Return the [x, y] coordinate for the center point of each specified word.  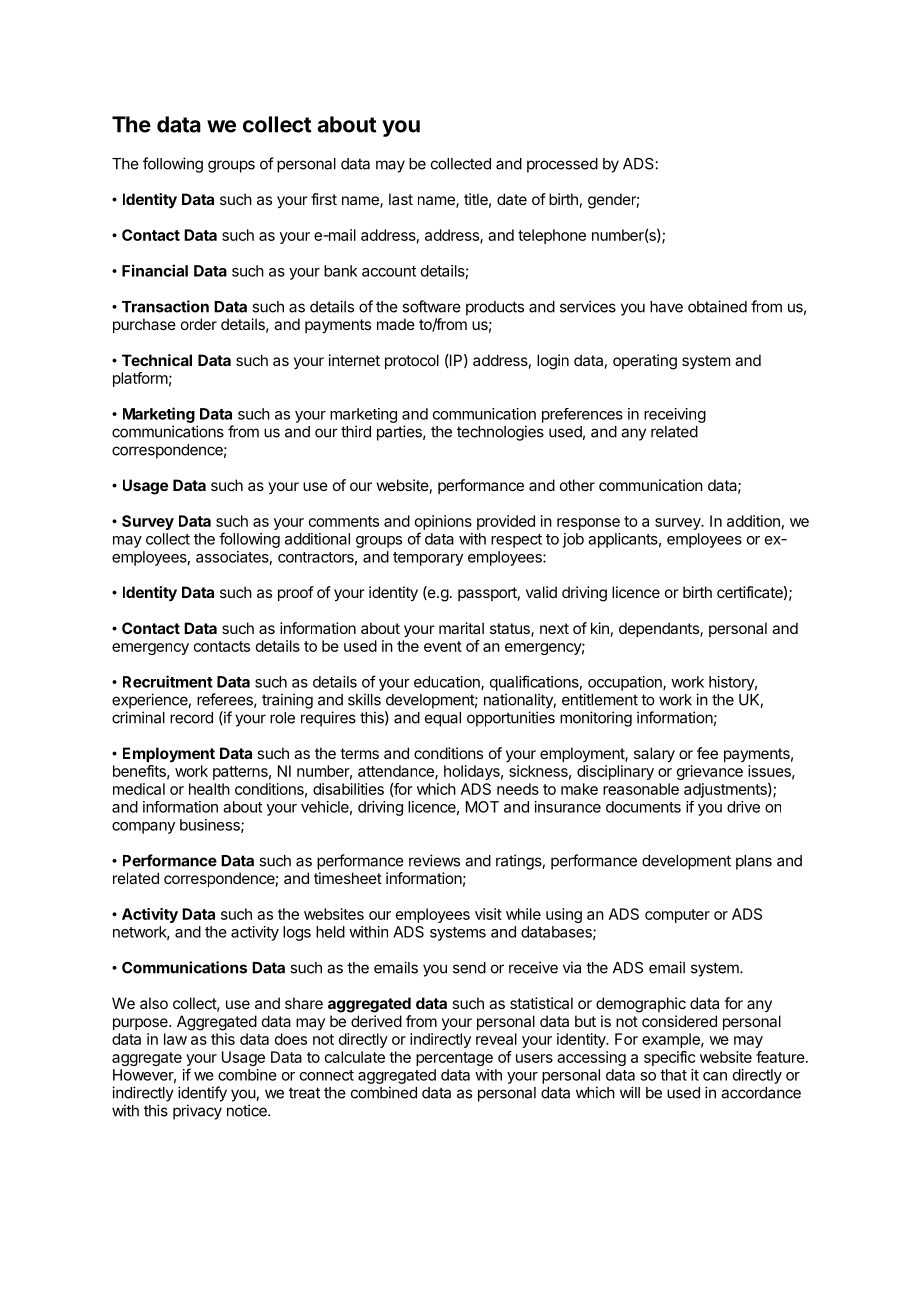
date [512, 199]
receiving [675, 415]
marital [461, 628]
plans [754, 862]
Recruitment [168, 681]
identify [202, 1094]
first [324, 199]
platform [140, 379]
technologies [500, 433]
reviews [434, 860]
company [143, 828]
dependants [660, 629]
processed [562, 165]
